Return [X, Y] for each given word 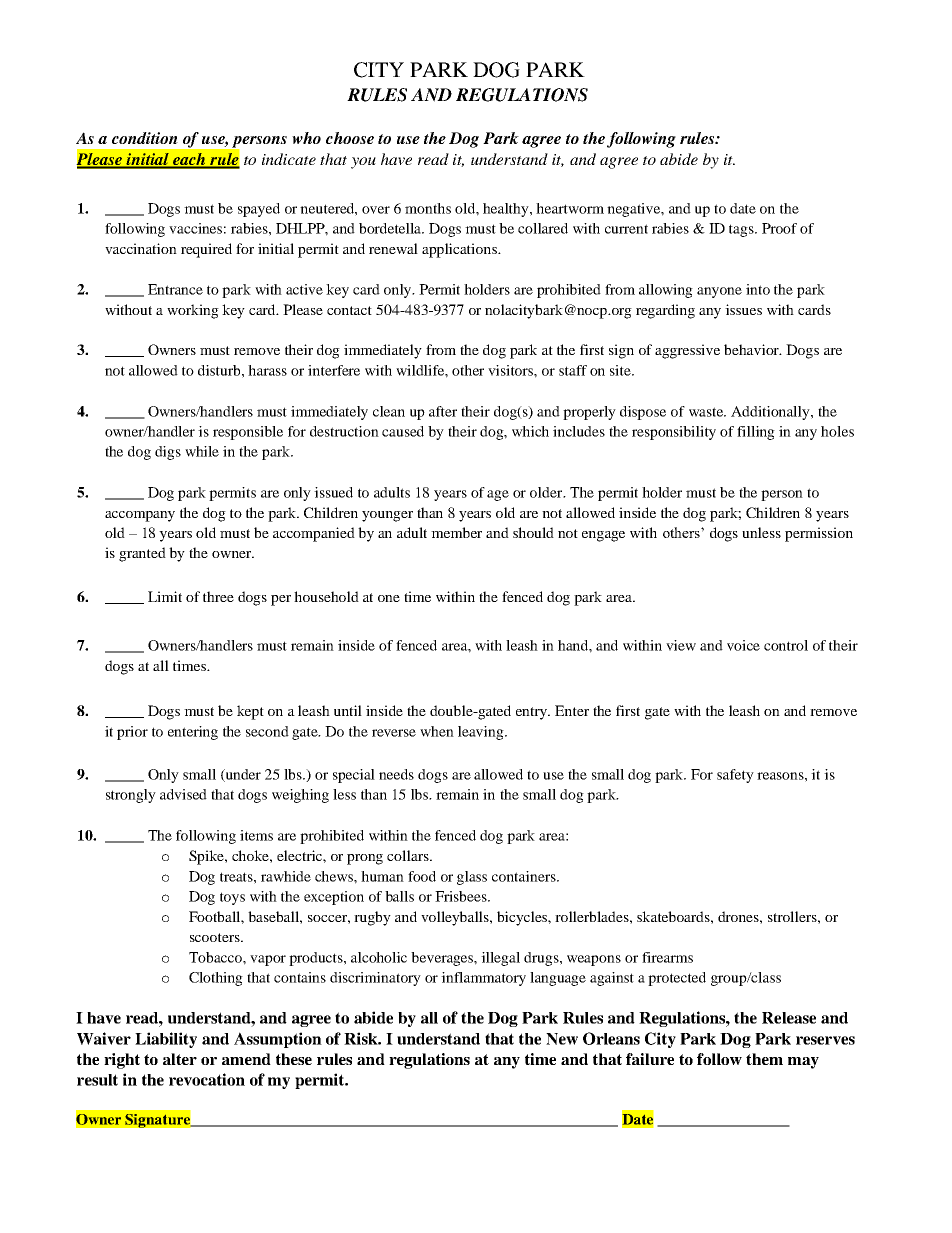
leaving [482, 733]
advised [183, 794]
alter [180, 1059]
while [202, 451]
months [428, 208]
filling [756, 433]
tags [742, 230]
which [530, 431]
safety [735, 776]
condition [145, 138]
